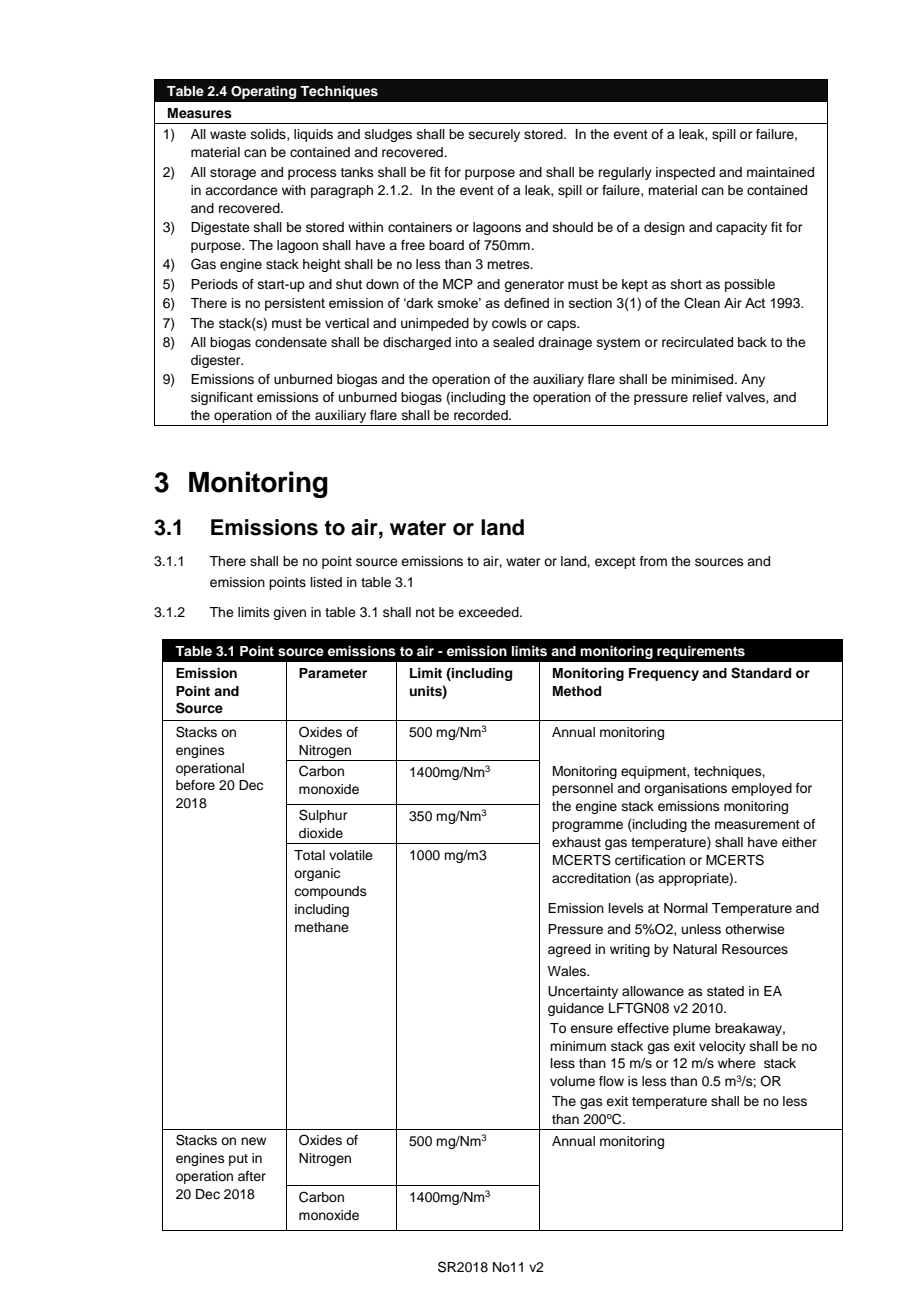  Describe the element at coordinates (494, 135) in the screenshot. I see `securely` at that location.
